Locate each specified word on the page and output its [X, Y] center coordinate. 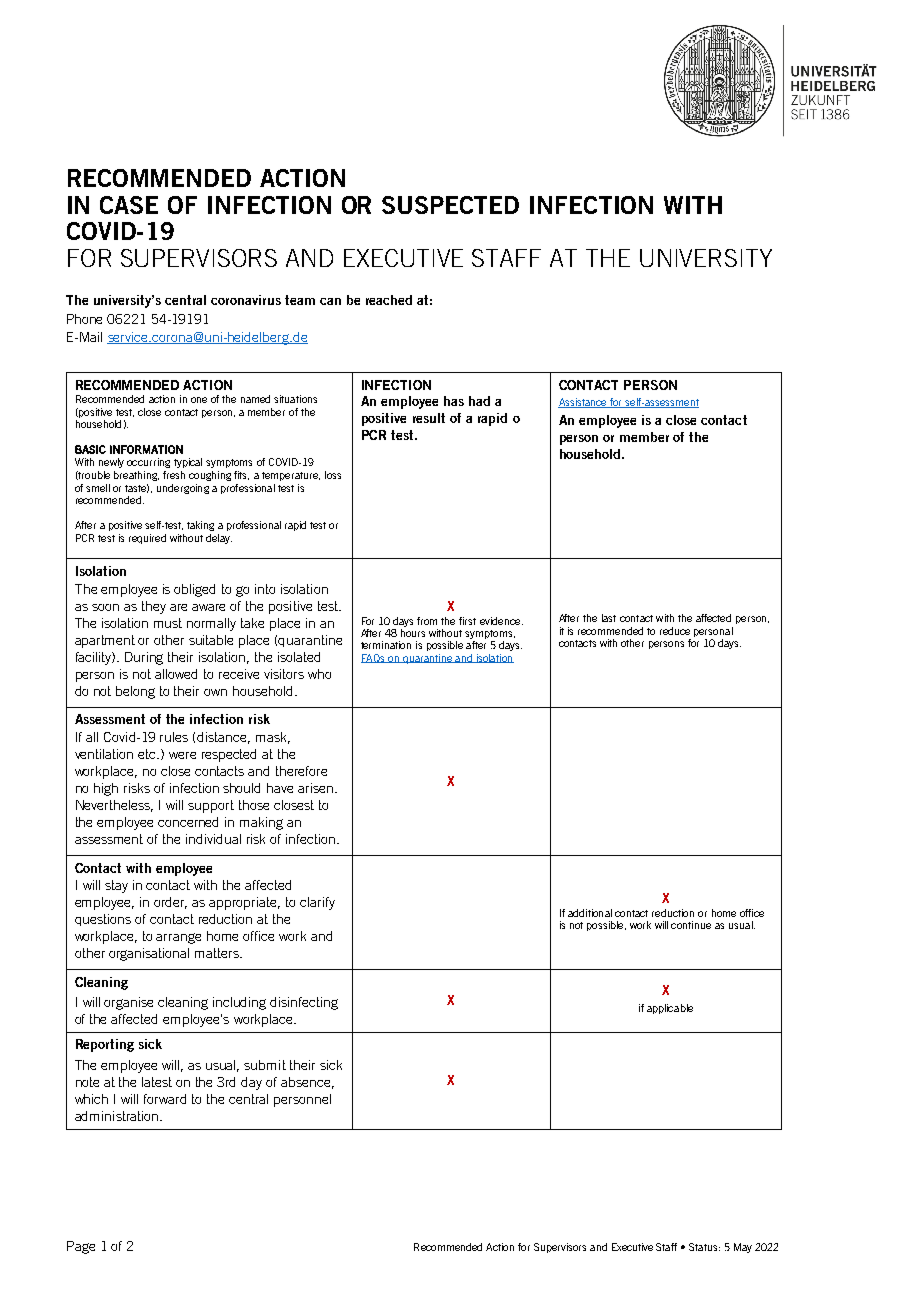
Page [81, 1247]
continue [691, 925]
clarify [317, 903]
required [147, 539]
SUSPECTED [450, 205]
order [170, 903]
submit [265, 1065]
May [743, 1248]
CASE [129, 205]
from [427, 621]
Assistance [583, 403]
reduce [675, 631]
